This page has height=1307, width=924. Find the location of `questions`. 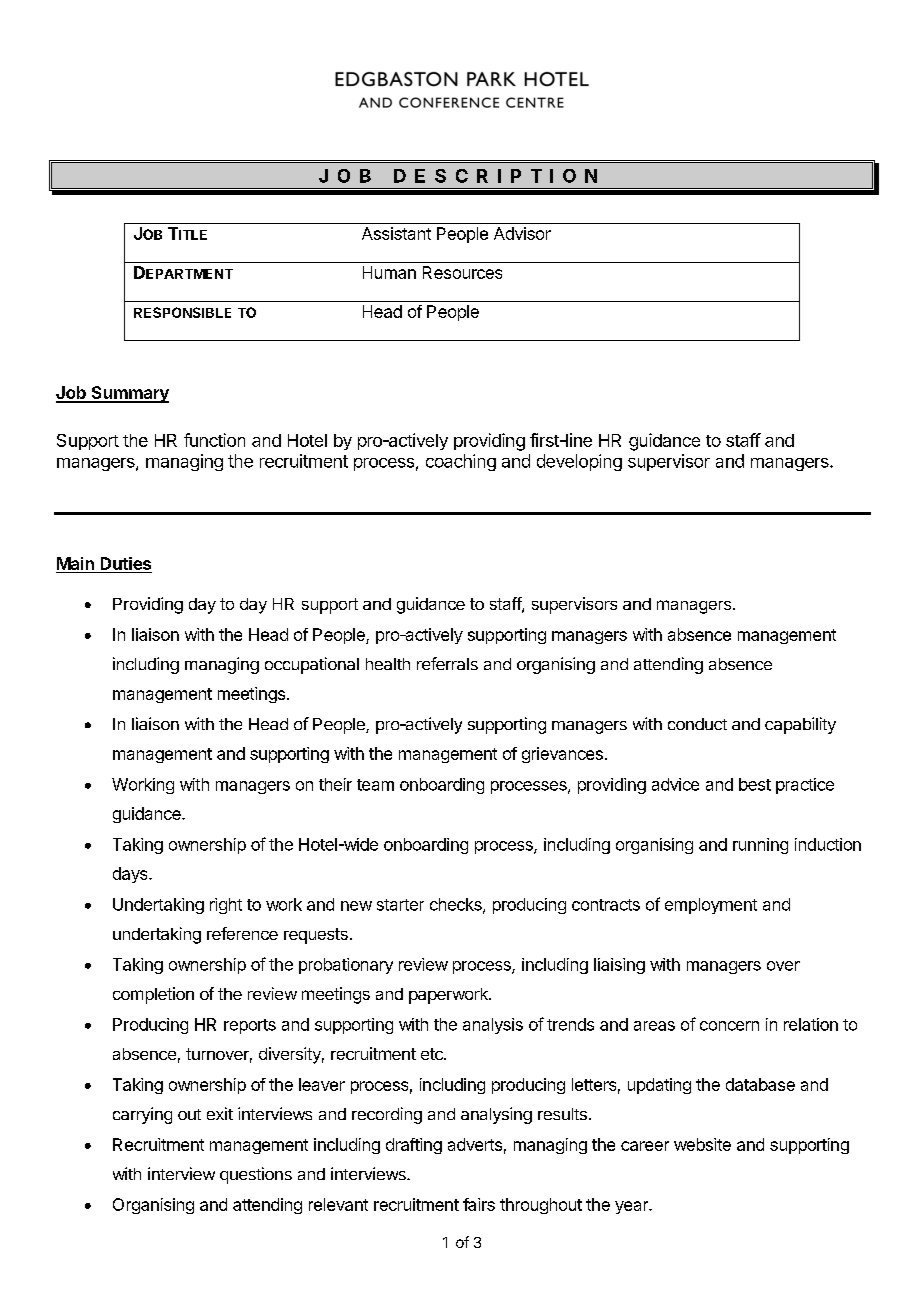

questions is located at coordinates (256, 1175).
